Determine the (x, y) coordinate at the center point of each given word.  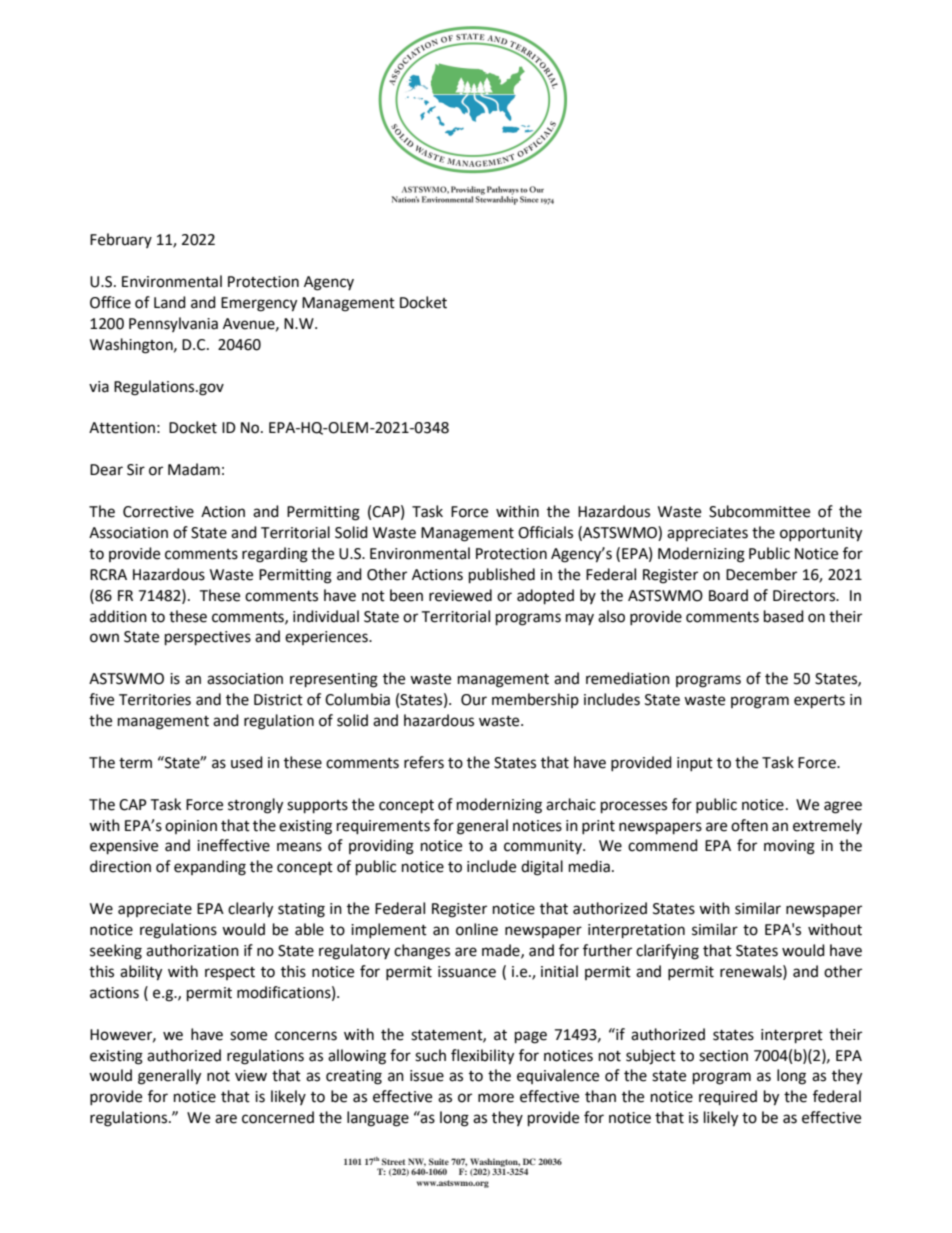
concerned (278, 1117)
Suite (439, 1161)
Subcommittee (759, 511)
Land (170, 302)
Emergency (259, 304)
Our (474, 700)
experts (819, 702)
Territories (155, 700)
